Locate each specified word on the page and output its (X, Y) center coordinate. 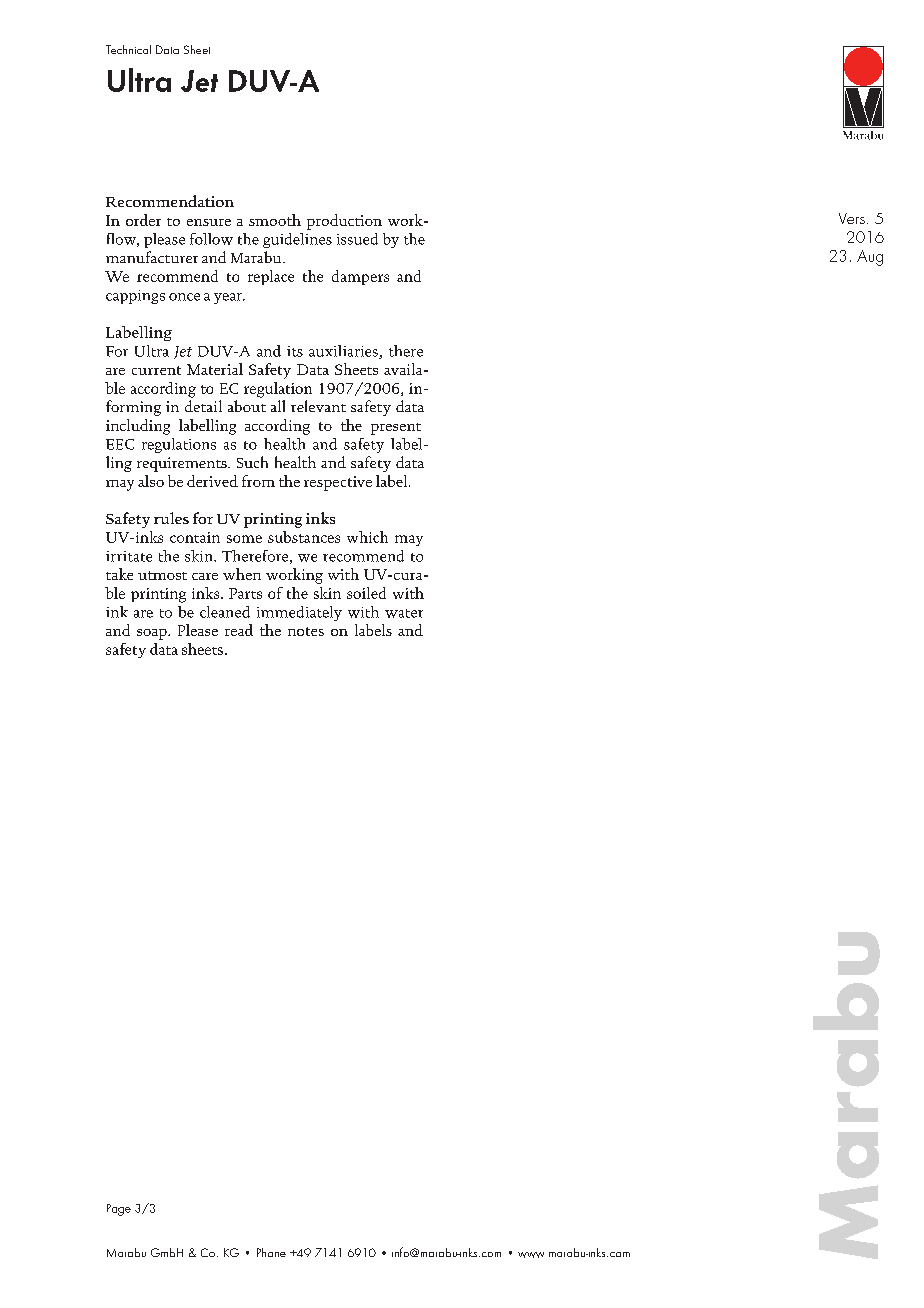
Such (252, 462)
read (239, 630)
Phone (271, 1252)
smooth (275, 220)
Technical (128, 49)
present (396, 429)
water (404, 613)
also (151, 481)
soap (153, 634)
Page (119, 1210)
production (344, 222)
